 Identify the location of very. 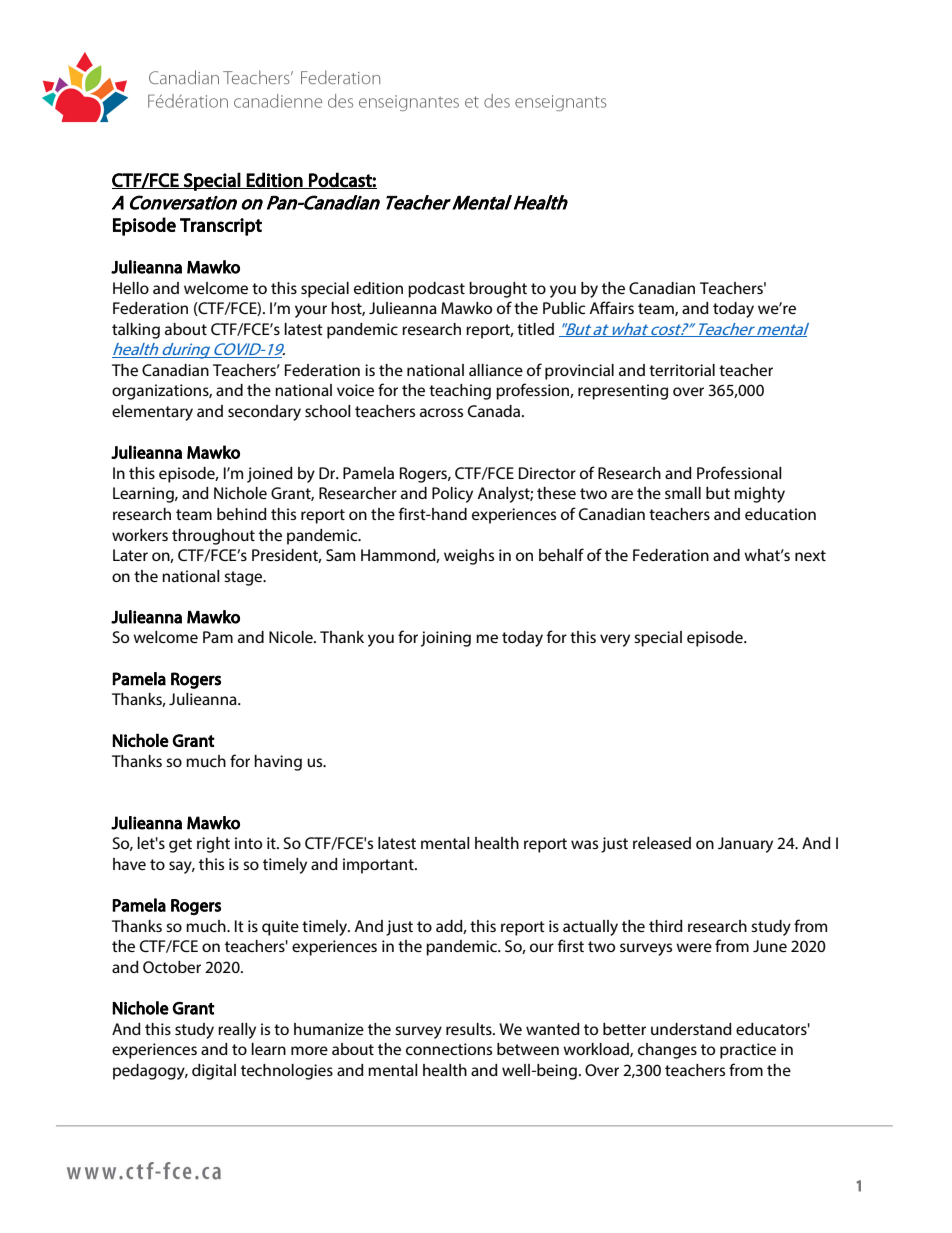
(615, 640).
